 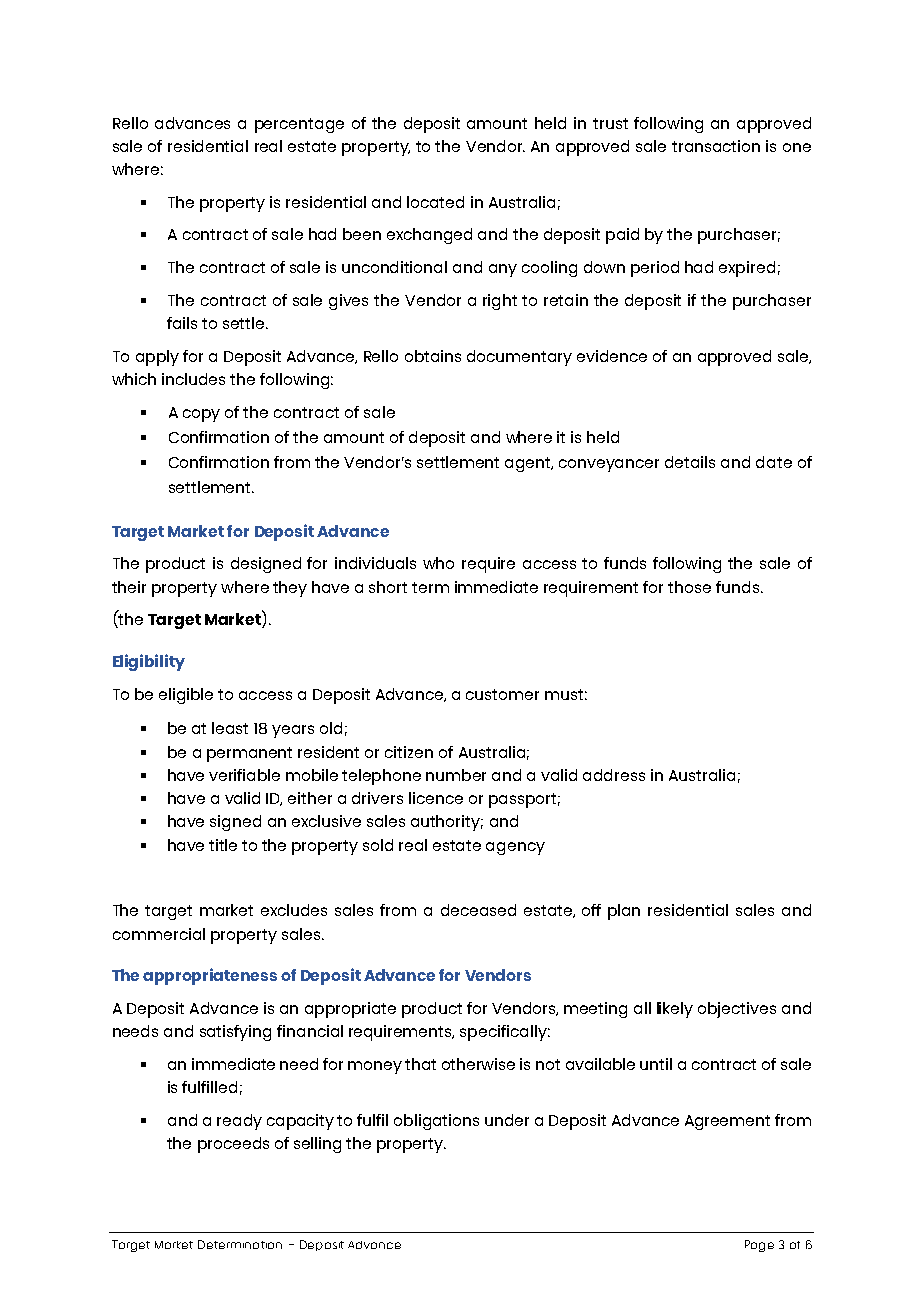 What do you see at coordinates (435, 202) in the screenshot?
I see `located` at bounding box center [435, 202].
